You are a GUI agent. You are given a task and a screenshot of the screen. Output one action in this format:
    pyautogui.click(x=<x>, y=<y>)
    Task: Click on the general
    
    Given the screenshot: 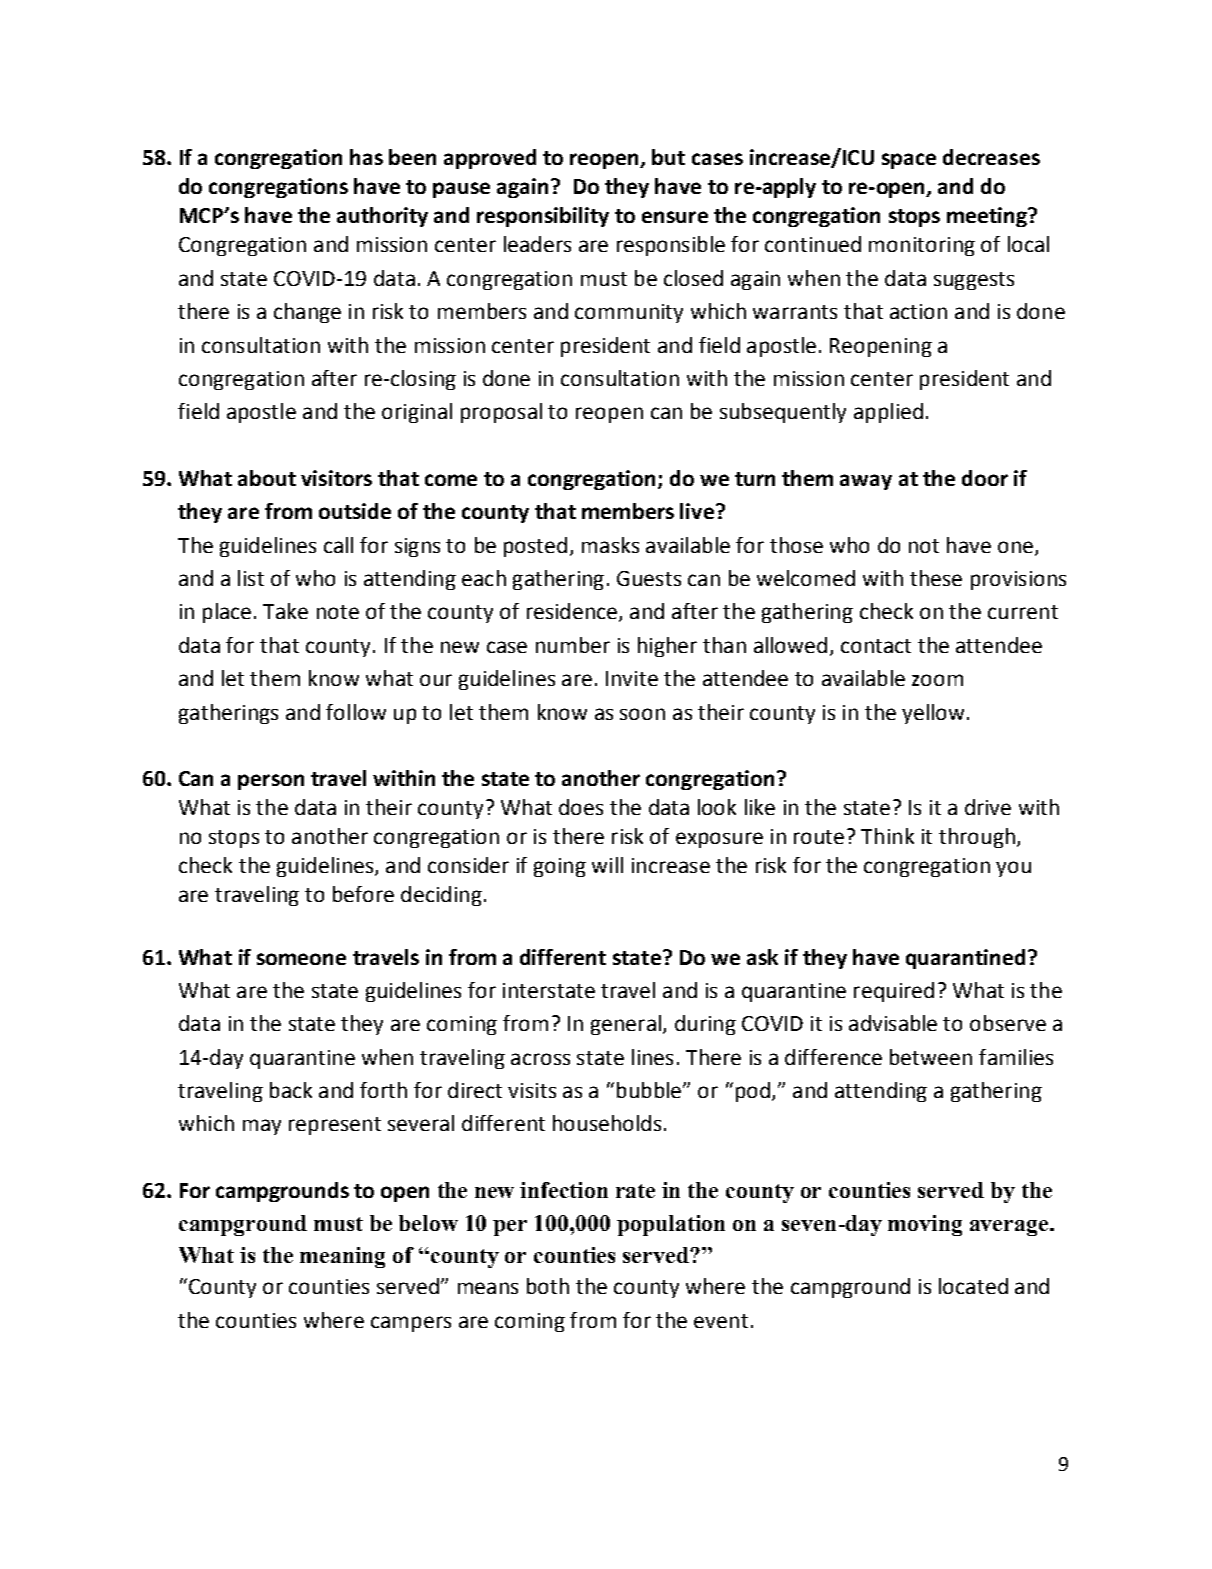 What is the action you would take?
    pyautogui.click(x=626, y=1025)
